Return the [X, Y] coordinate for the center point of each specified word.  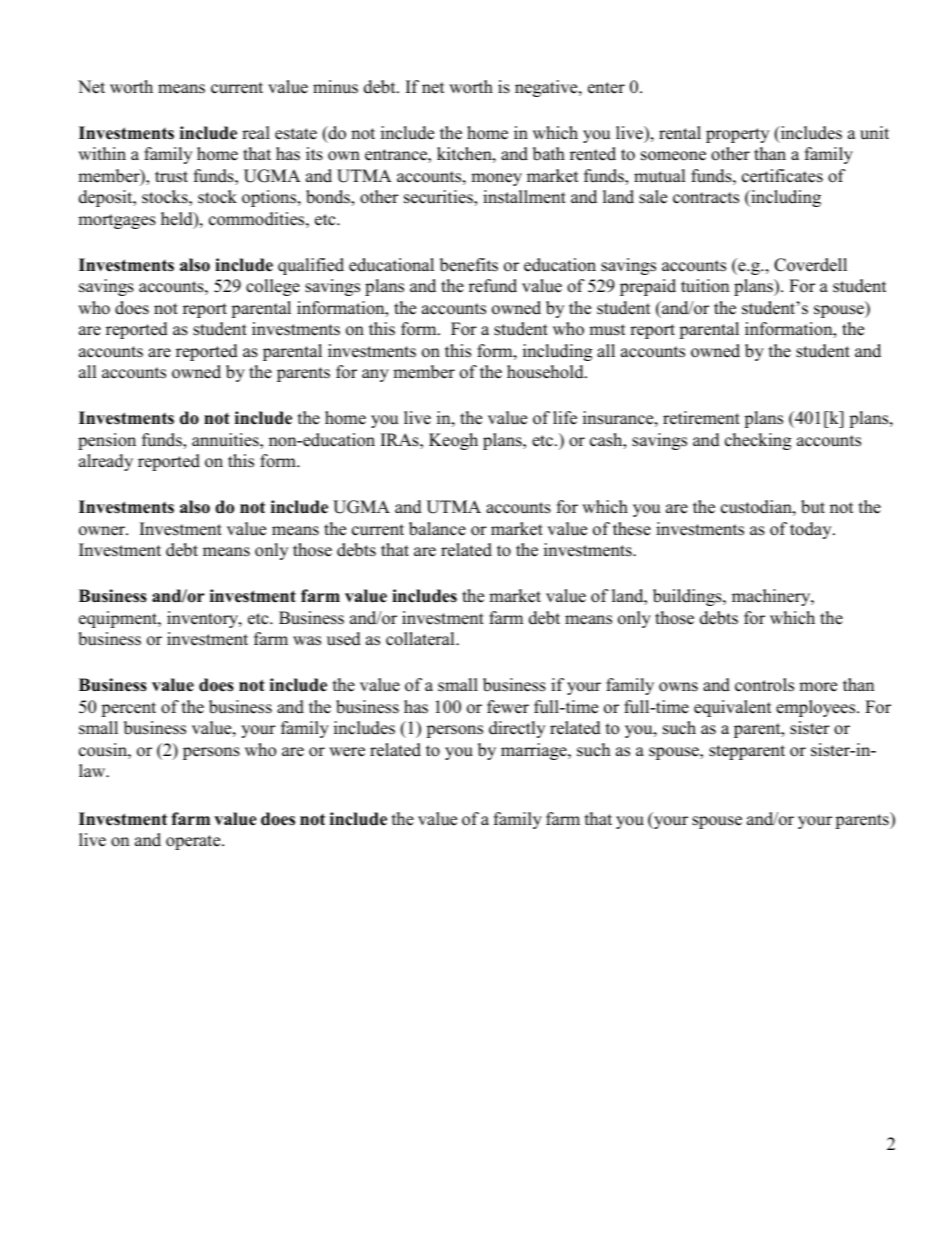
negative [547, 88]
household [546, 372]
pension [107, 441]
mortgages [117, 221]
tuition [705, 286]
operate [194, 842]
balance [437, 529]
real [256, 133]
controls [764, 685]
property [737, 135]
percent [128, 709]
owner [103, 531]
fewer [508, 707]
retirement [701, 418]
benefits [469, 265]
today [812, 530]
